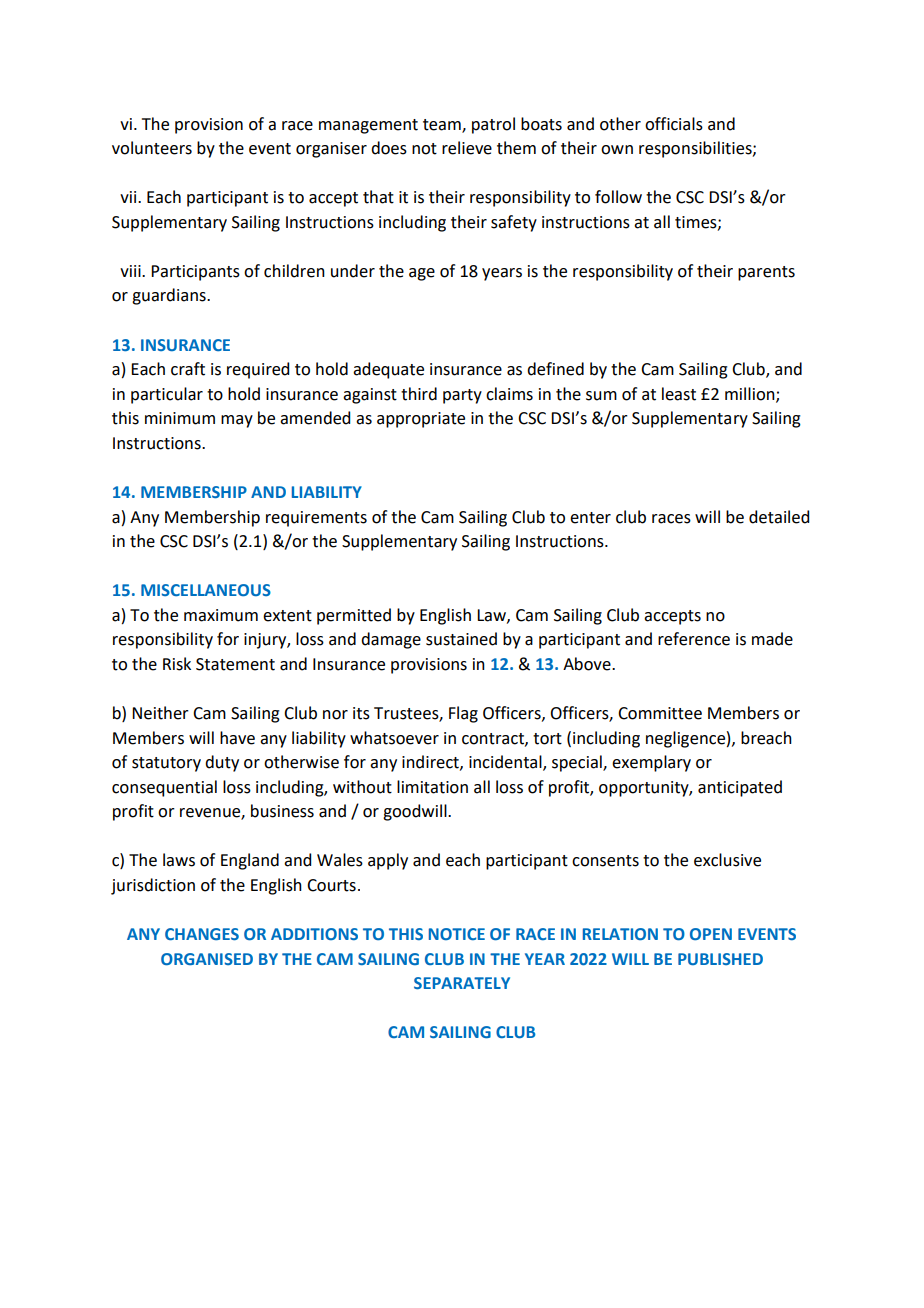 Image resolution: width=924 pixels, height=1308 pixels. What do you see at coordinates (207, 959) in the screenshot?
I see `ORGANISED` at bounding box center [207, 959].
